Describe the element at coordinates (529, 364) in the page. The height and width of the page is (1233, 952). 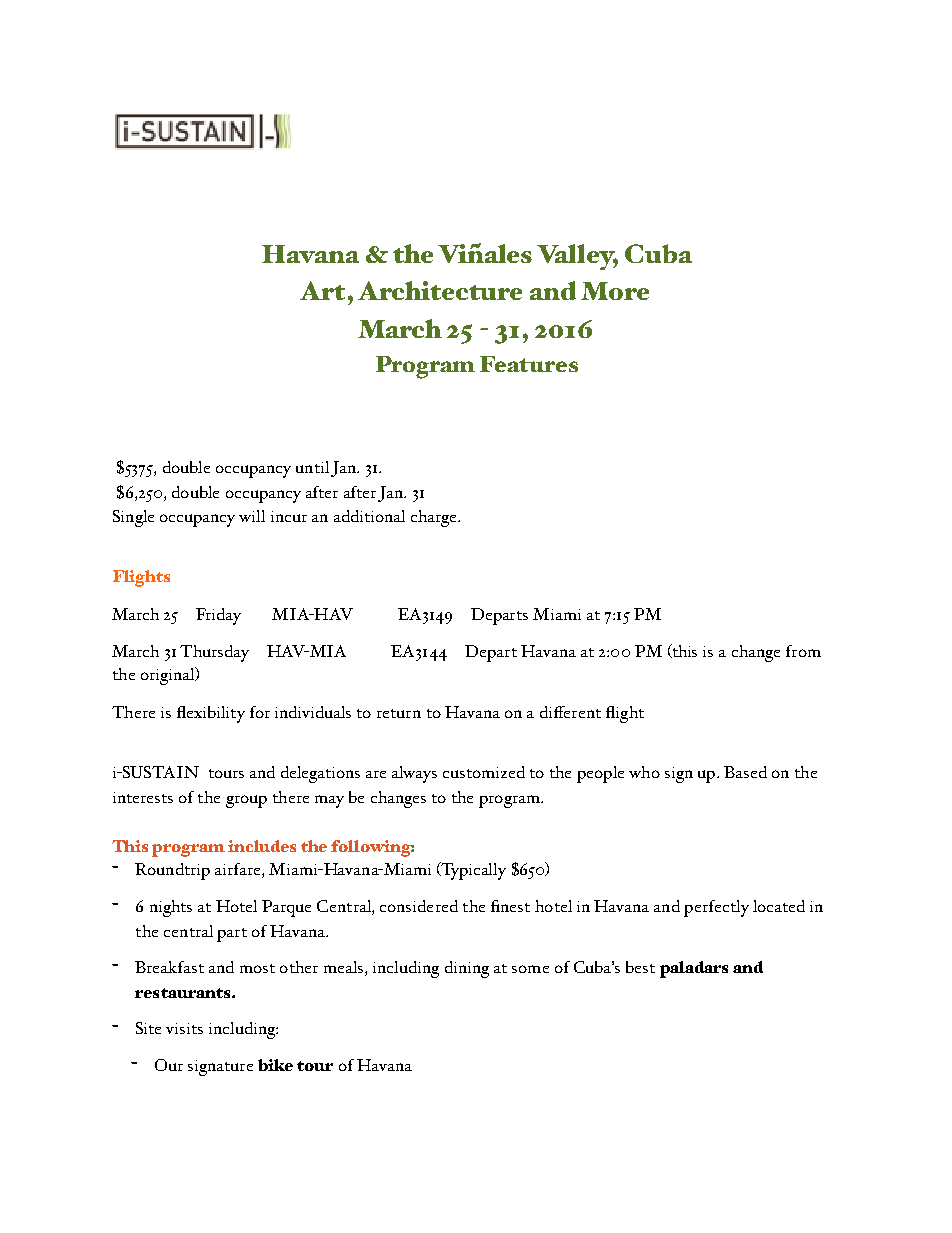
I see `Features` at that location.
